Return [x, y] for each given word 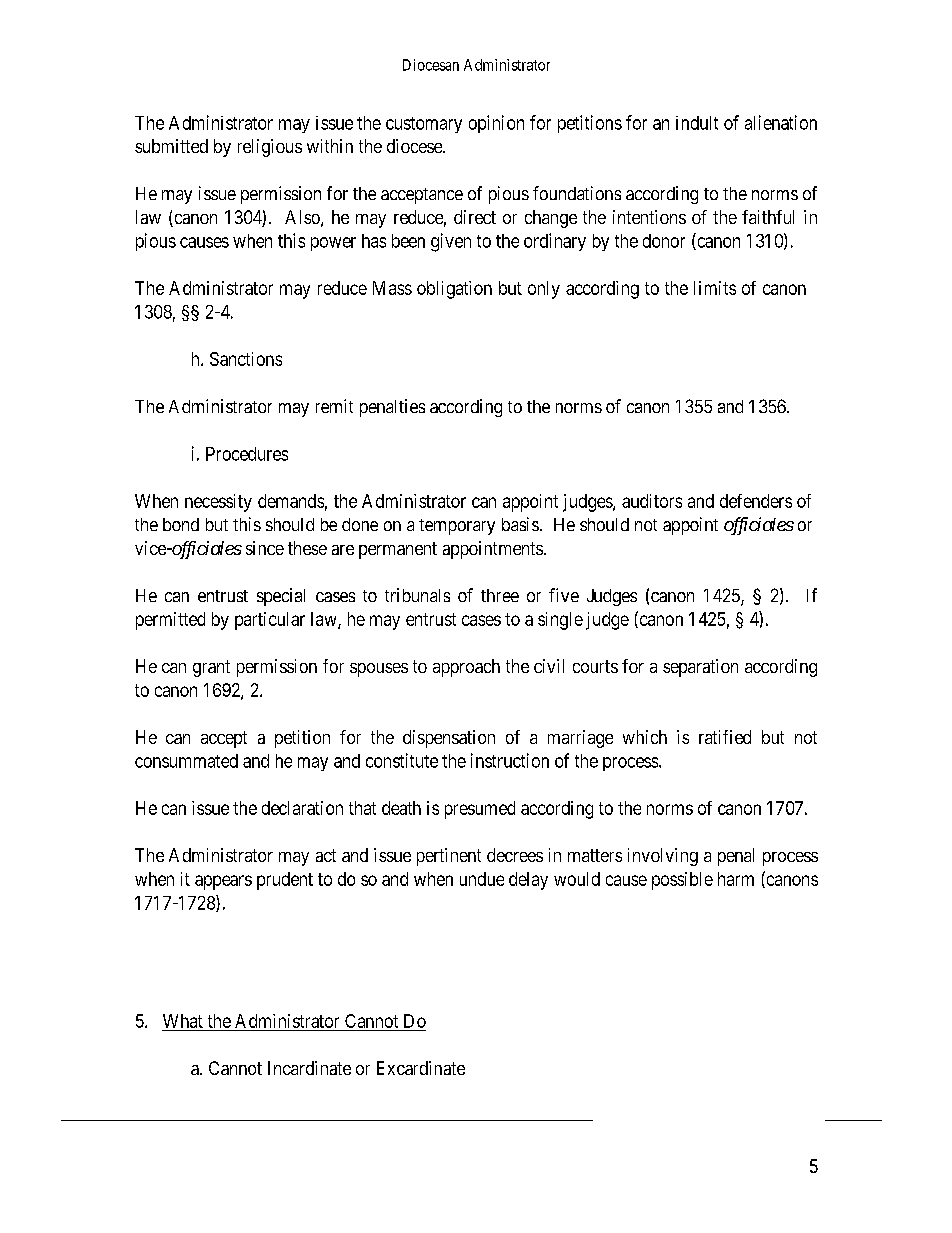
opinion [496, 124]
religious [270, 148]
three [500, 595]
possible [682, 881]
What [183, 1021]
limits [715, 288]
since [265, 548]
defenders [756, 501]
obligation [454, 290]
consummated [186, 761]
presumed [480, 810]
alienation [781, 122]
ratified [725, 737]
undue [482, 879]
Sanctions [246, 359]
